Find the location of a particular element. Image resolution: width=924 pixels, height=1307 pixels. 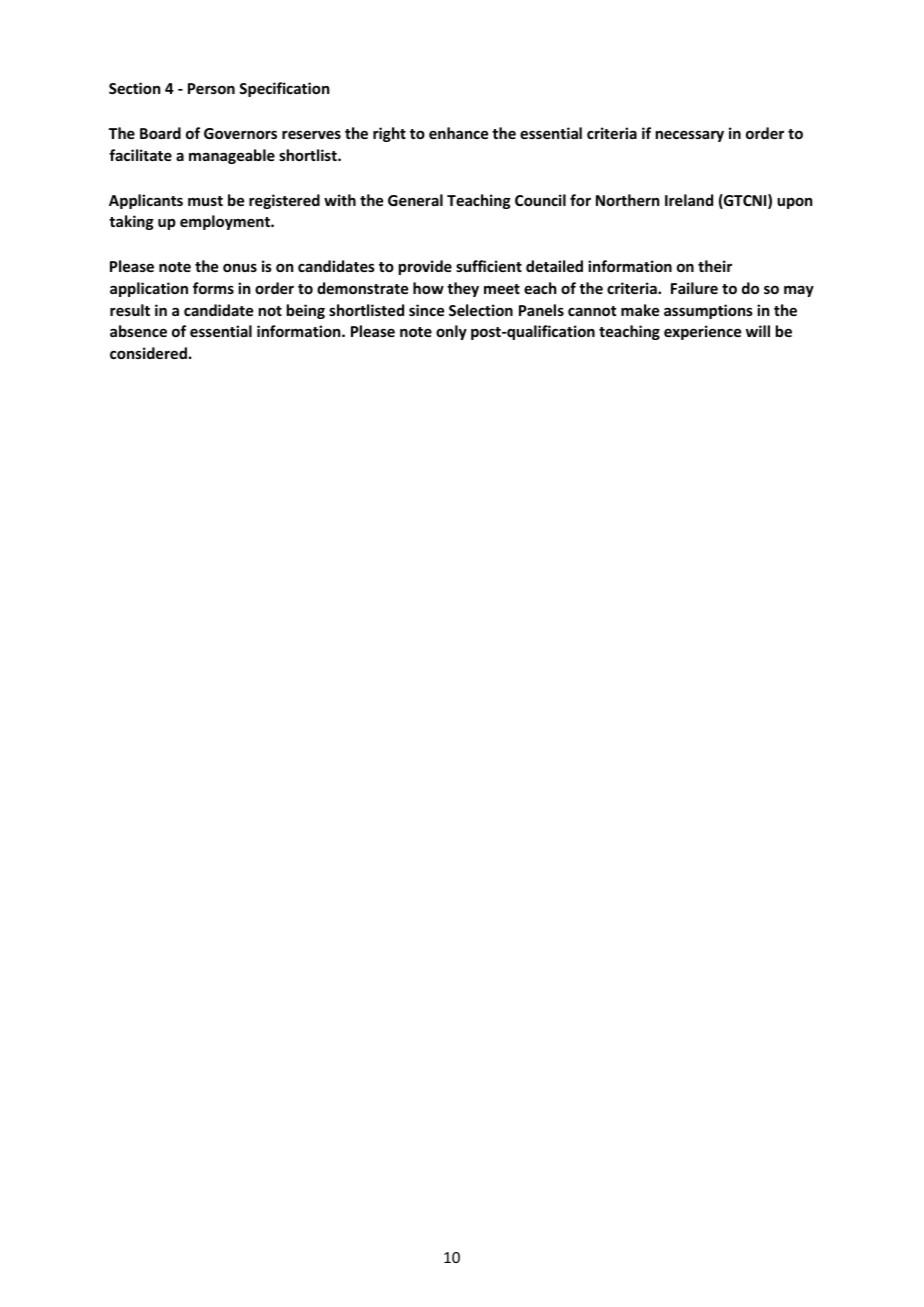

must is located at coordinates (205, 201).
